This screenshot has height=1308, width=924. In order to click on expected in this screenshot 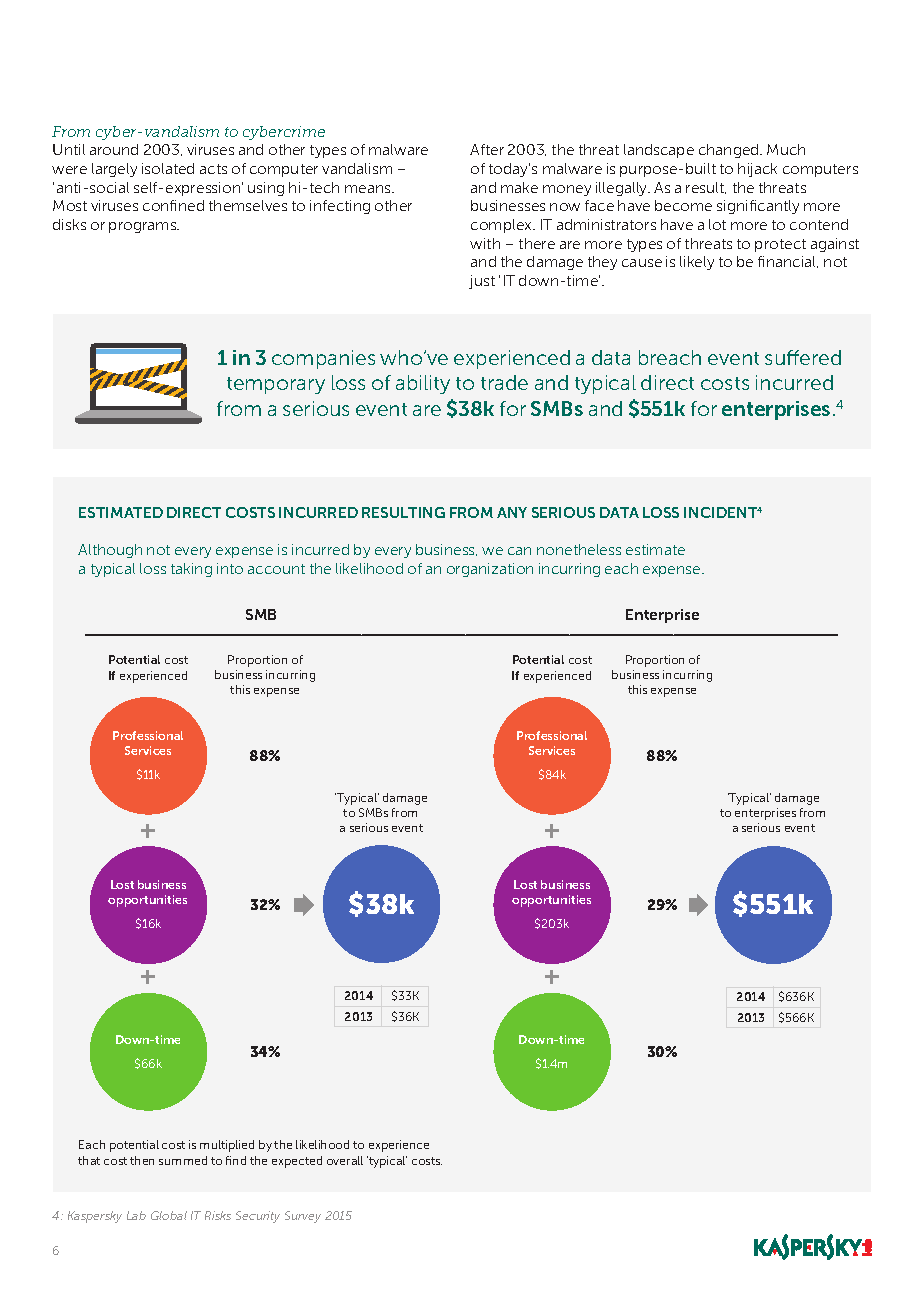, I will do `click(297, 1162)`.
